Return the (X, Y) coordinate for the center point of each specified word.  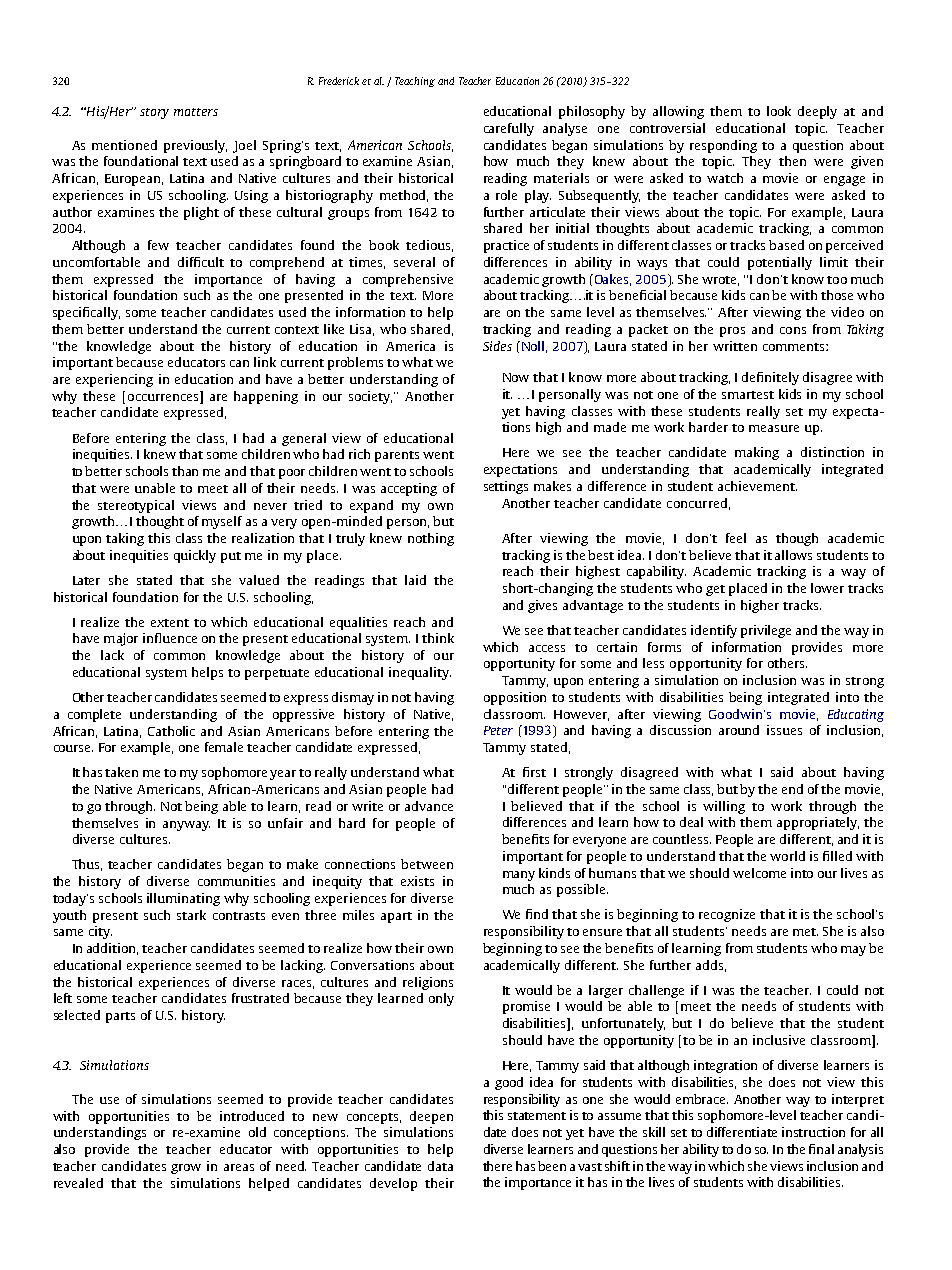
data (440, 1166)
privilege (766, 631)
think (438, 638)
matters (196, 112)
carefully (509, 129)
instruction (813, 1132)
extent (170, 623)
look (779, 111)
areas (239, 1167)
